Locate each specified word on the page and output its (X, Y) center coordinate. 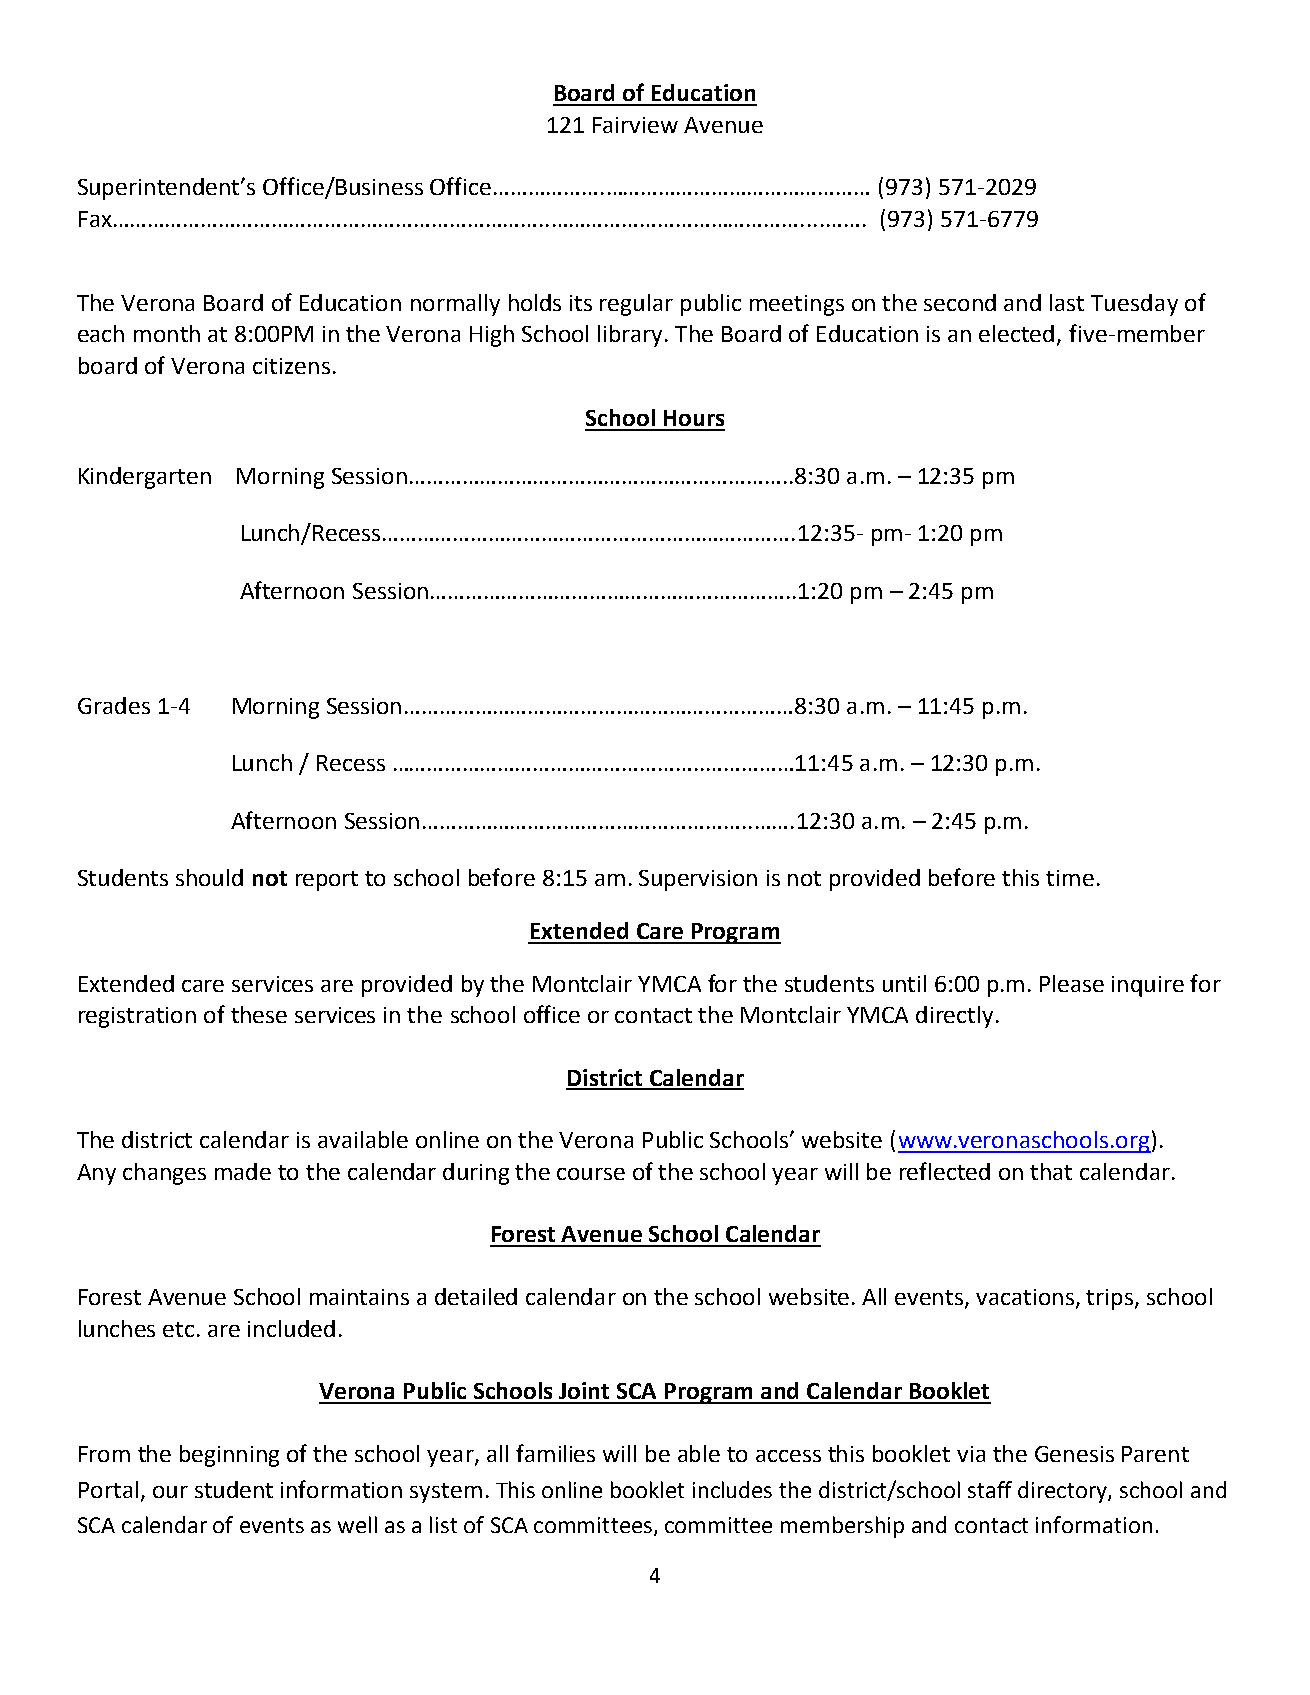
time (1070, 878)
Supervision (698, 880)
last (1067, 302)
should (209, 877)
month (167, 333)
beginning (229, 1456)
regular (636, 305)
